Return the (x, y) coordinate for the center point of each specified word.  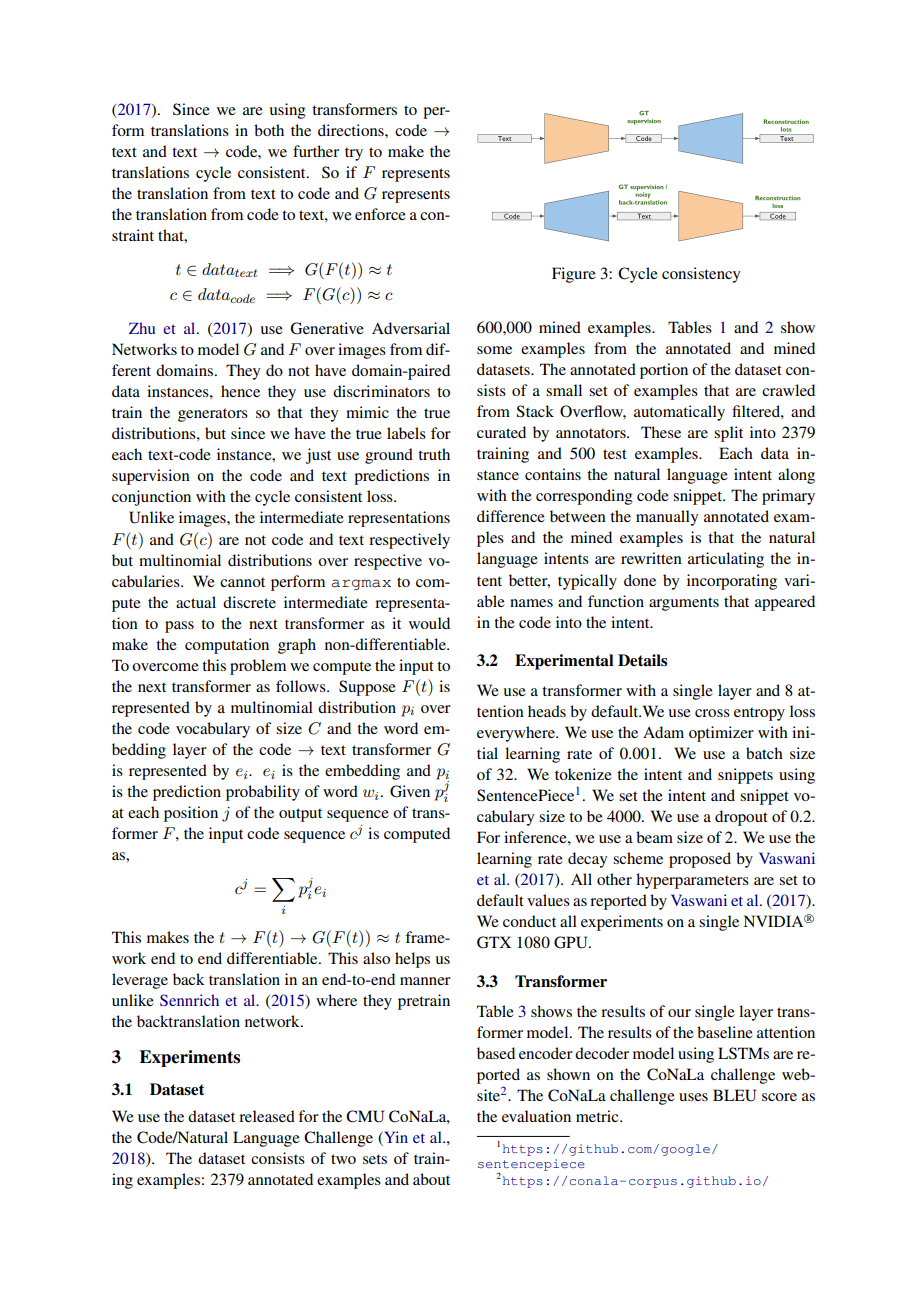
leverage (140, 981)
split (728, 434)
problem (258, 667)
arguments (684, 604)
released (267, 1116)
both (269, 130)
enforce (380, 214)
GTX (494, 942)
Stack (535, 411)
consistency (701, 275)
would (429, 623)
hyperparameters (692, 881)
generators (213, 415)
